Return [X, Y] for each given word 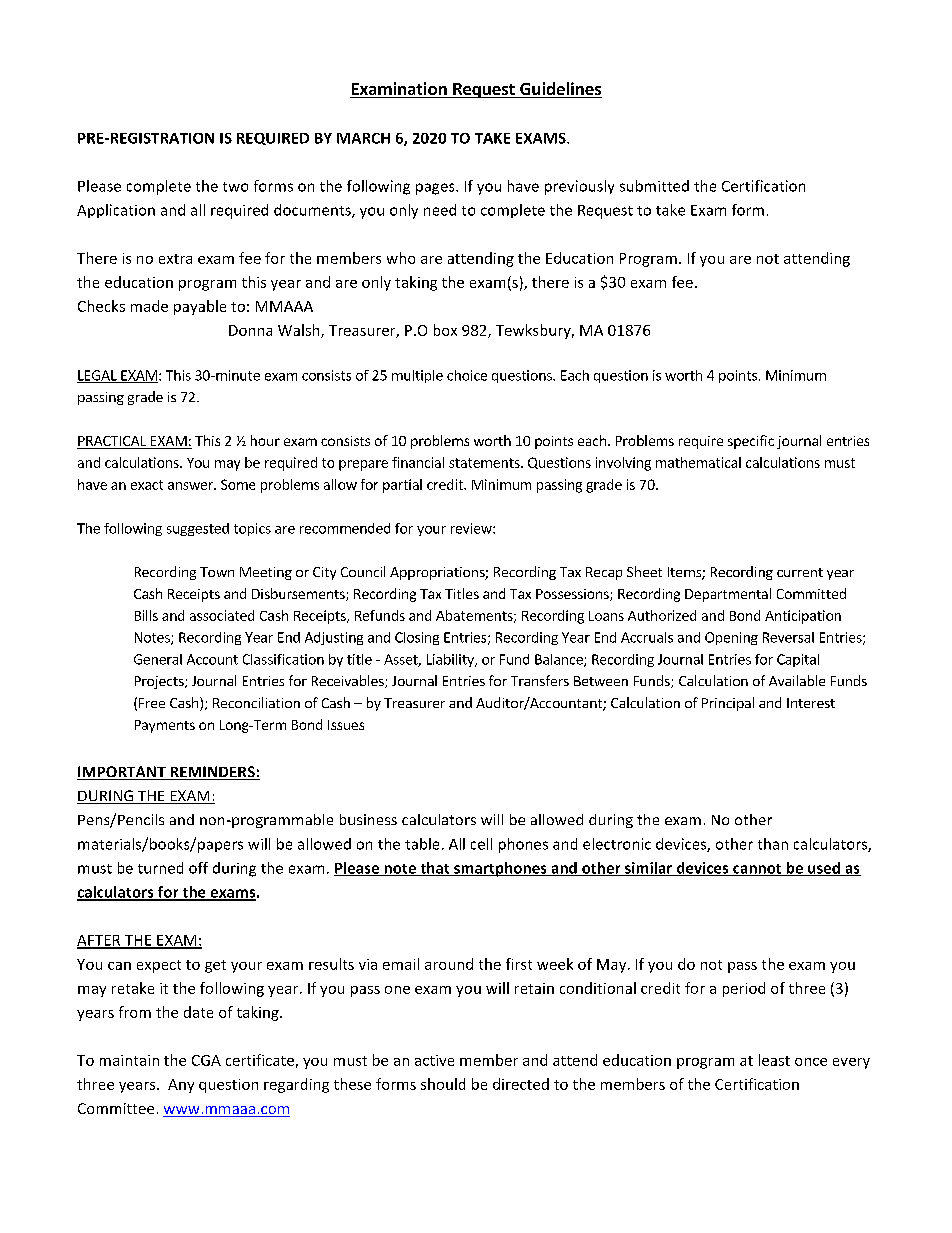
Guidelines [560, 90]
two [235, 187]
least [774, 1060]
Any [181, 1086]
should [443, 1084]
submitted [654, 186]
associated [222, 615]
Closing [417, 638]
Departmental [728, 595]
